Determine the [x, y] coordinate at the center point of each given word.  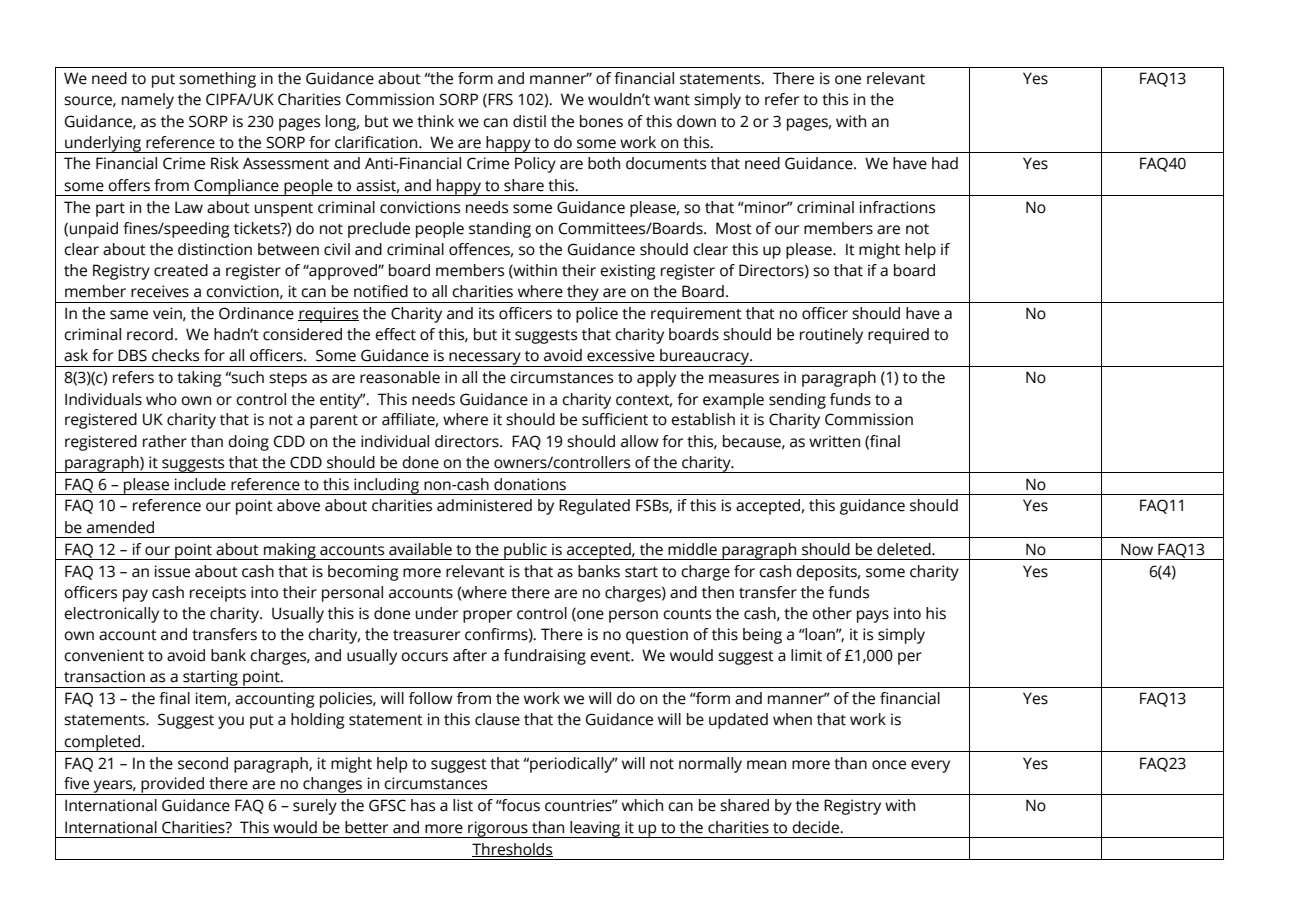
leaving [595, 829]
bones [601, 121]
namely [148, 101]
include [200, 484]
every [930, 766]
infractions [897, 207]
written [834, 441]
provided [173, 786]
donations [530, 484]
